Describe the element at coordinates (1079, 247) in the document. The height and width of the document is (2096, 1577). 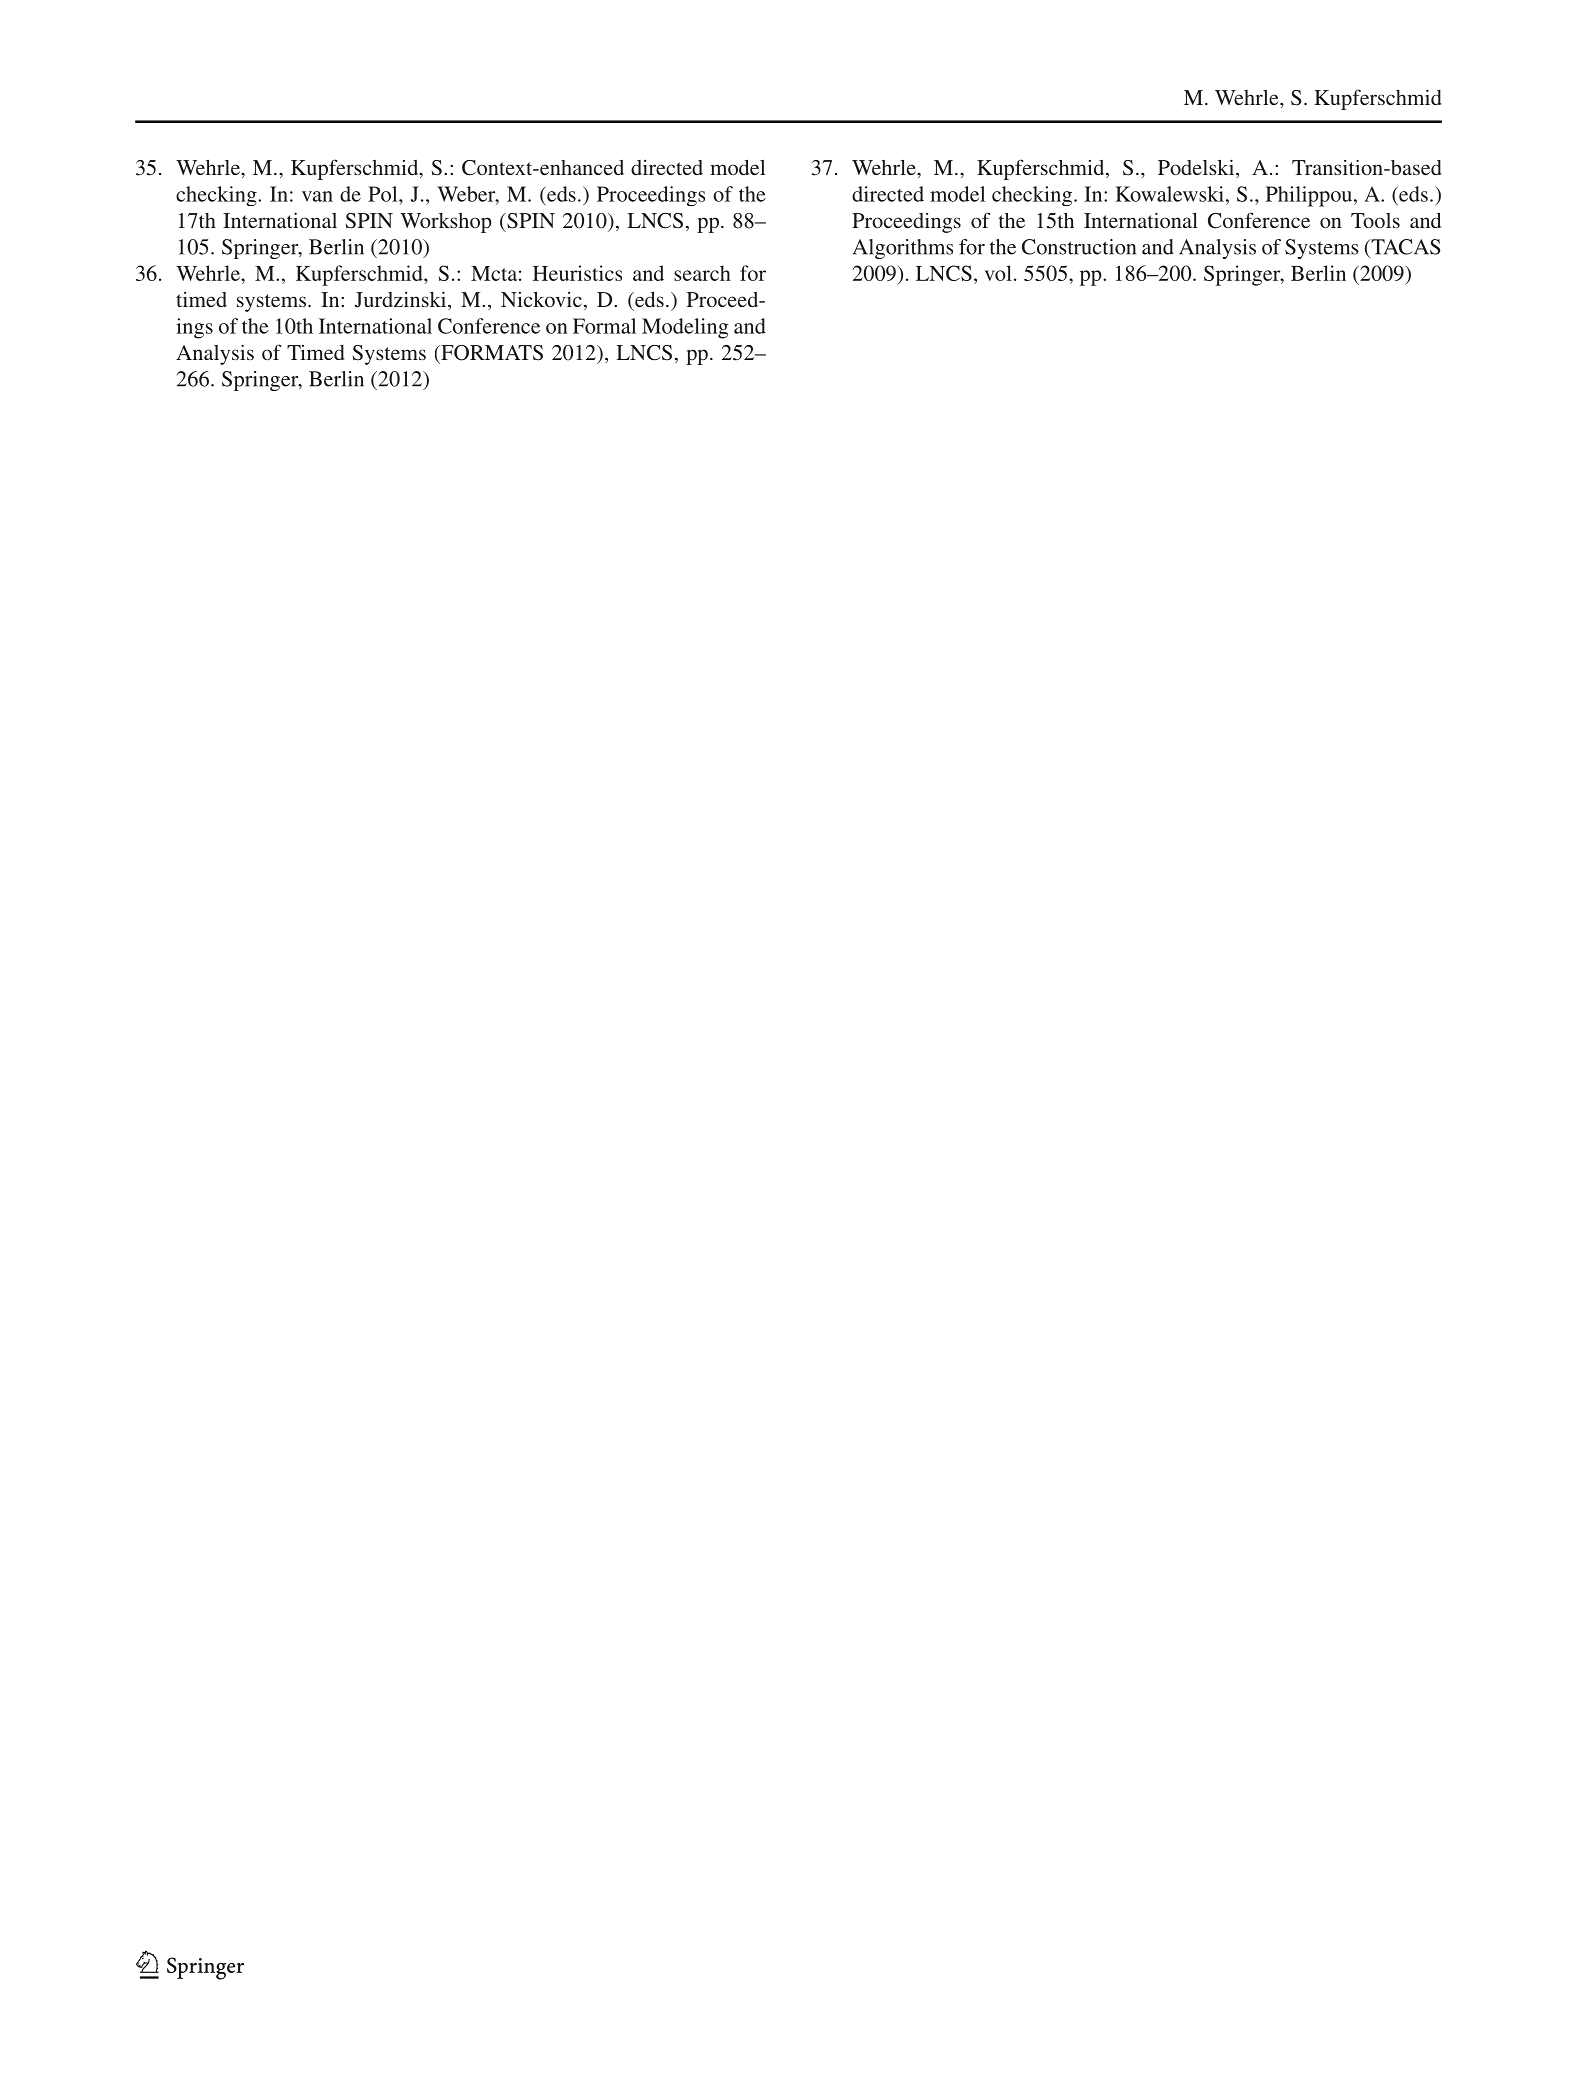
I see `Construction` at that location.
